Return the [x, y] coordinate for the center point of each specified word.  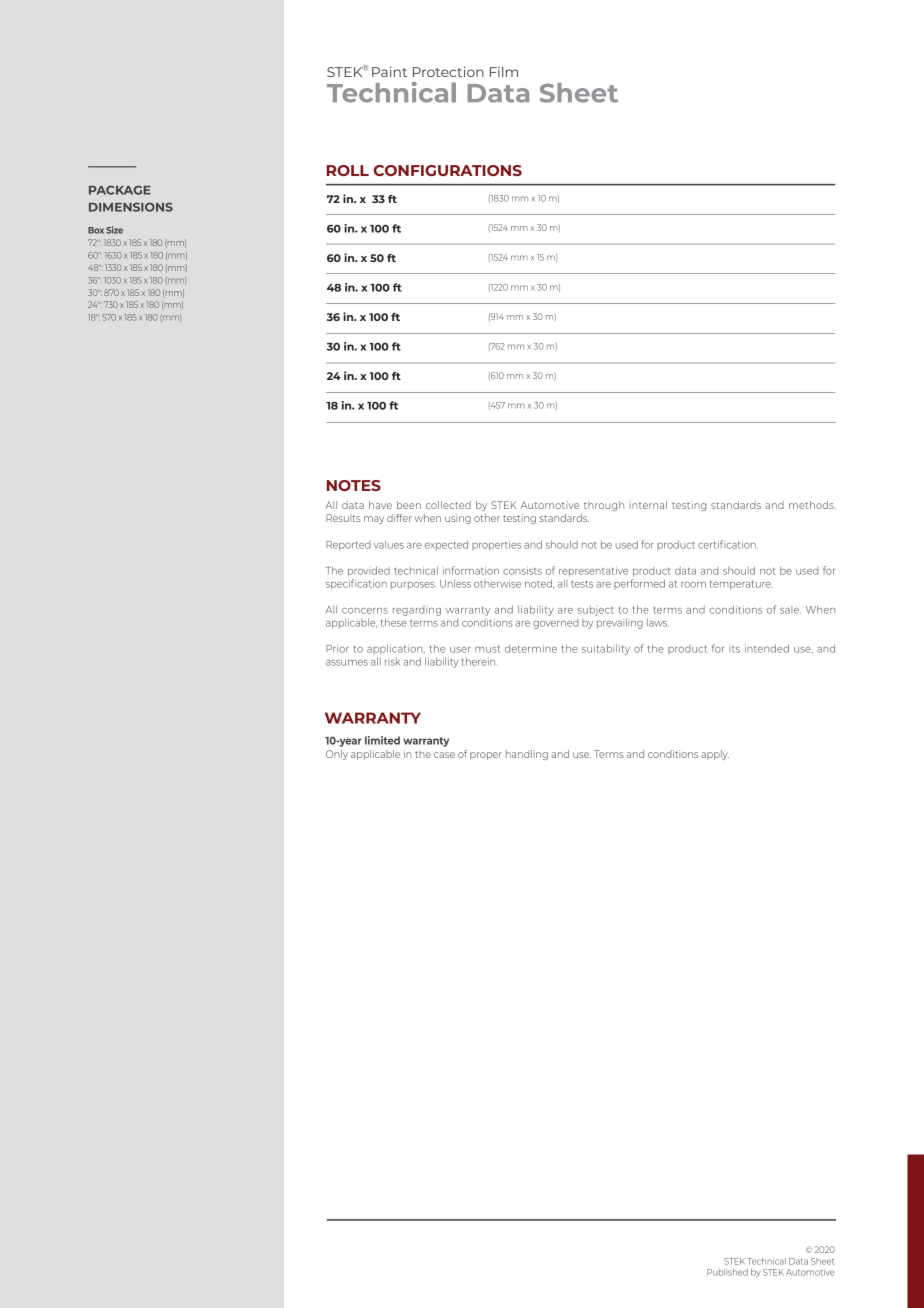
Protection [448, 71]
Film [504, 71]
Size [114, 230]
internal [648, 505]
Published [727, 1272]
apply [715, 755]
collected [448, 505]
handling [527, 755]
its [734, 649]
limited [382, 740]
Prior [337, 649]
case [444, 755]
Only [337, 755]
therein [478, 661]
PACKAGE [120, 190]
